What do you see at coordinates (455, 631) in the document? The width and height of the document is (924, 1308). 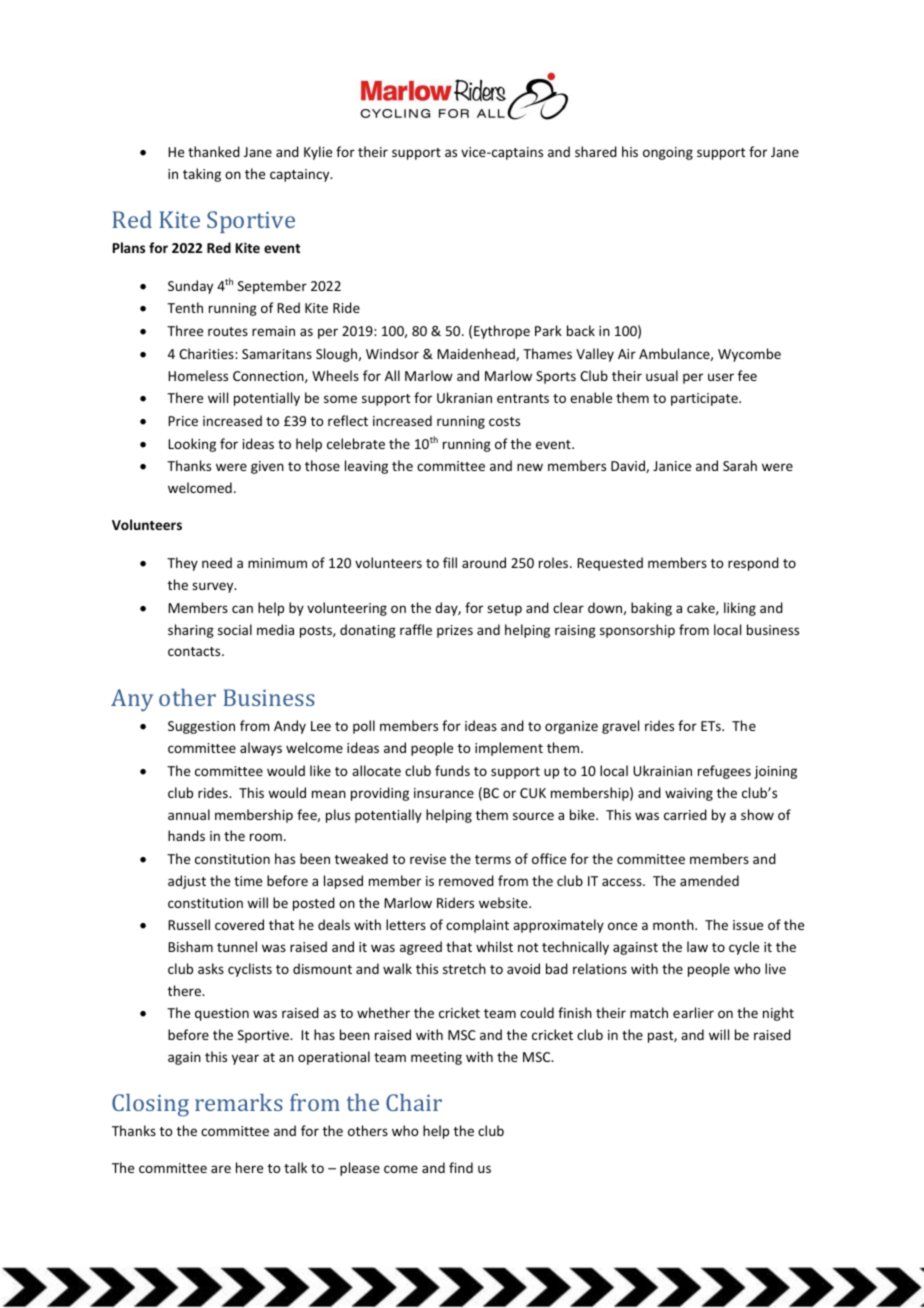 I see `prizes` at bounding box center [455, 631].
